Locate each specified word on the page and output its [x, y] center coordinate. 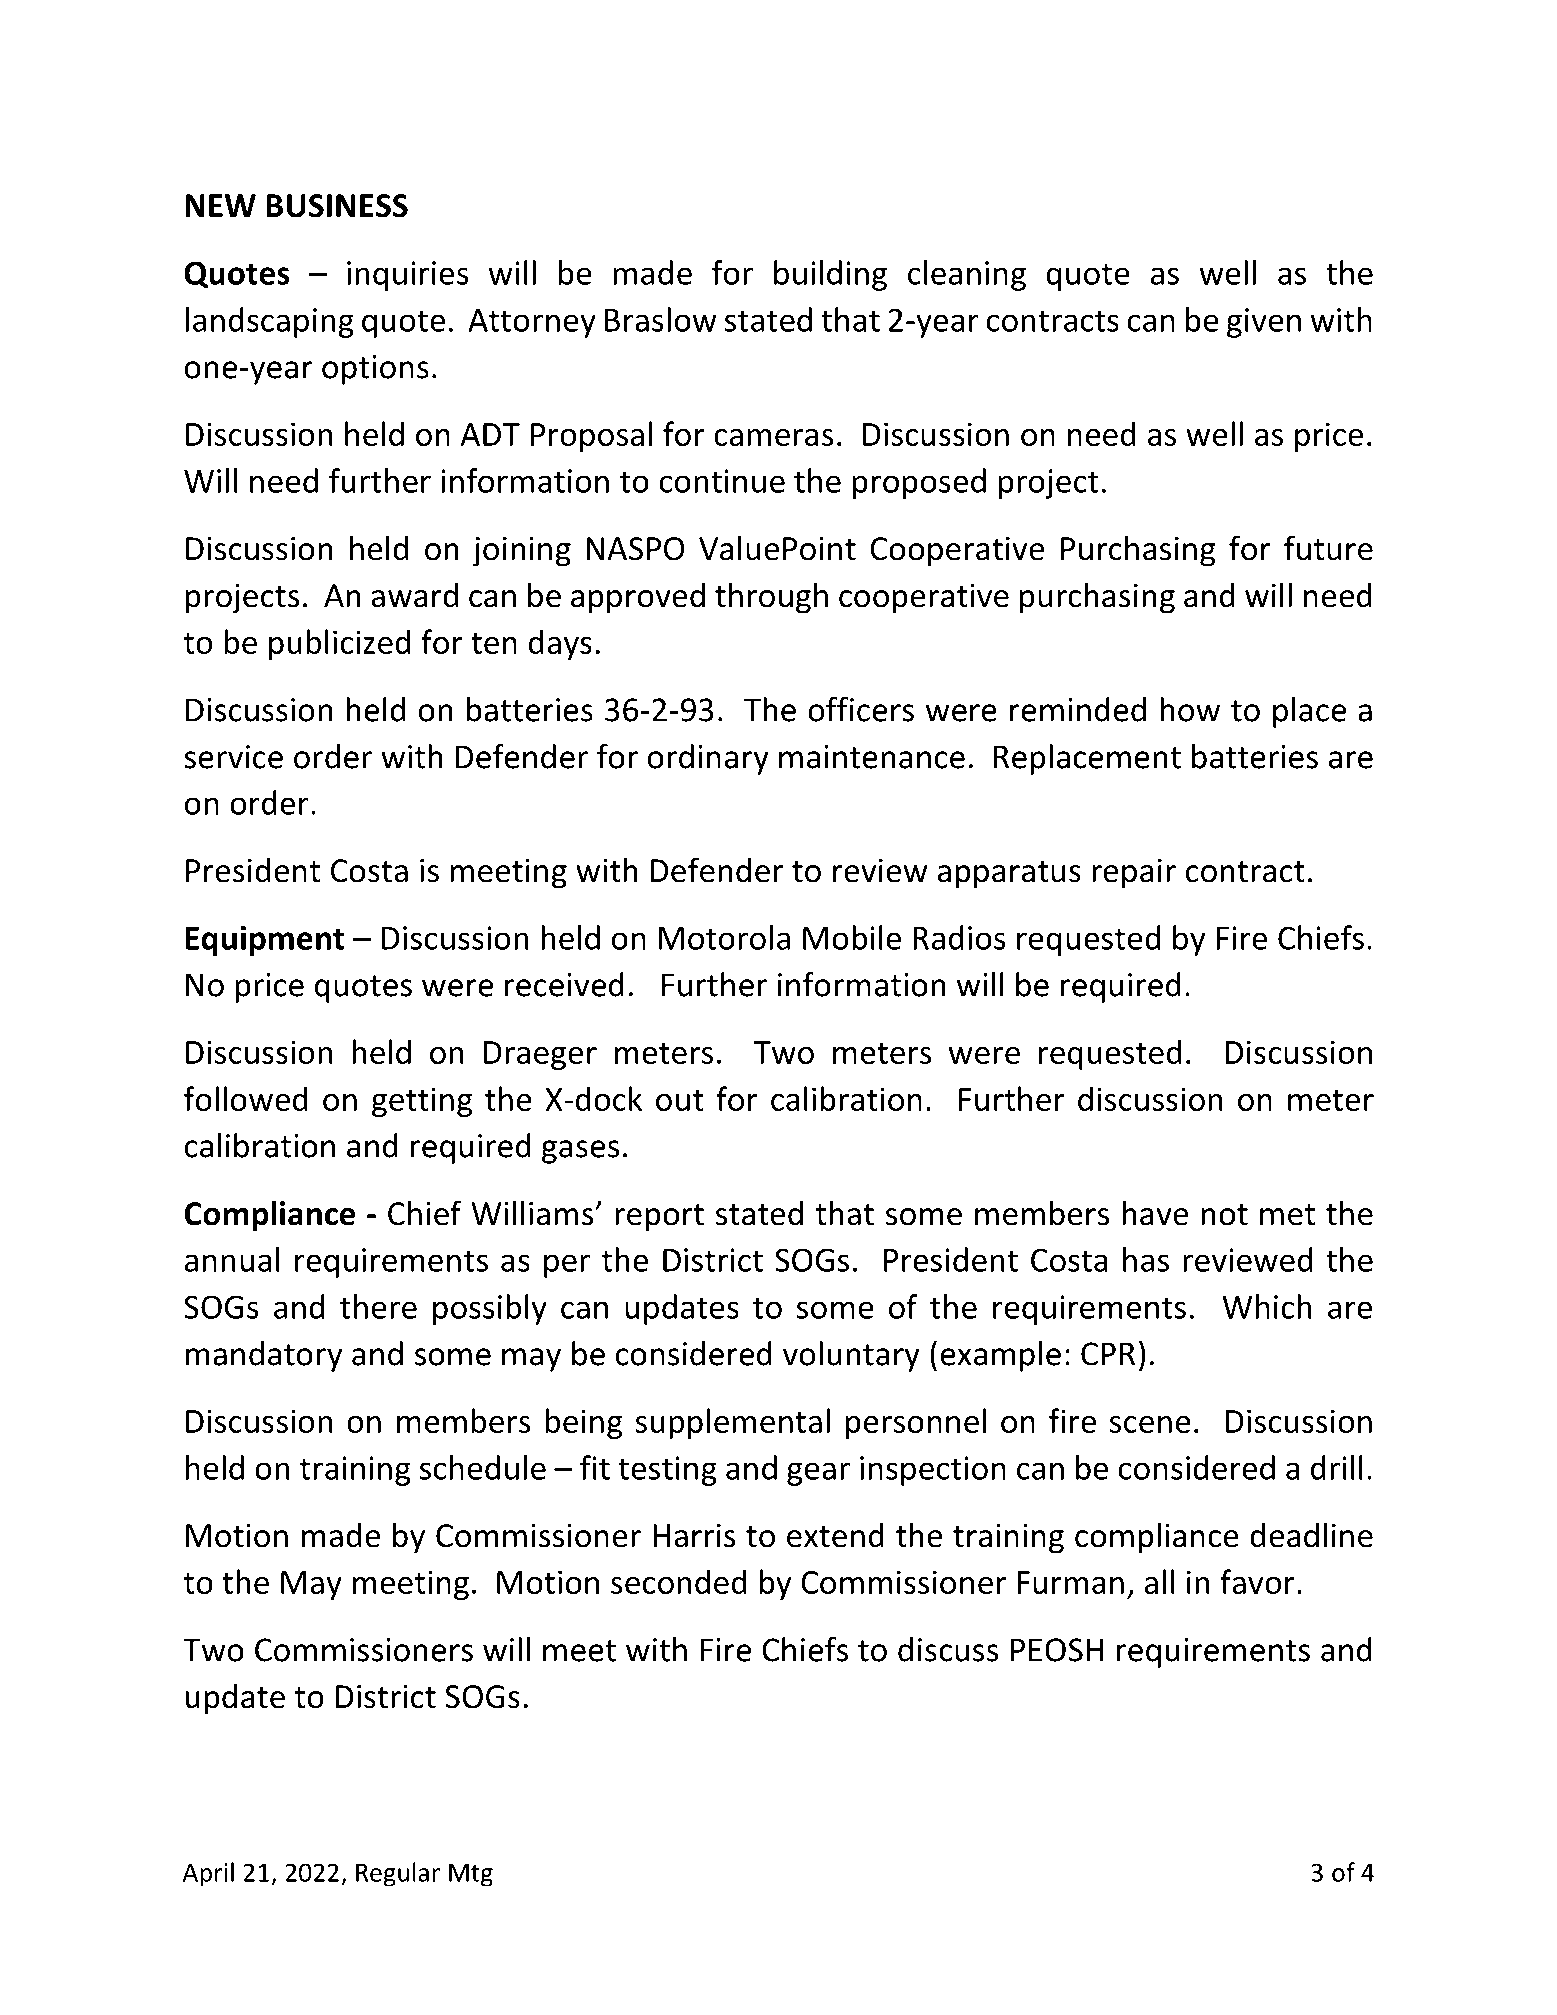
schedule [483, 1467]
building [830, 275]
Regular [398, 1874]
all [1160, 1581]
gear [818, 1474]
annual [232, 1259]
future [1328, 548]
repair [1134, 874]
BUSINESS [337, 206]
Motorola [724, 937]
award [414, 595]
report [659, 1218]
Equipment [264, 941]
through [771, 598]
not [1224, 1215]
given [1264, 323]
